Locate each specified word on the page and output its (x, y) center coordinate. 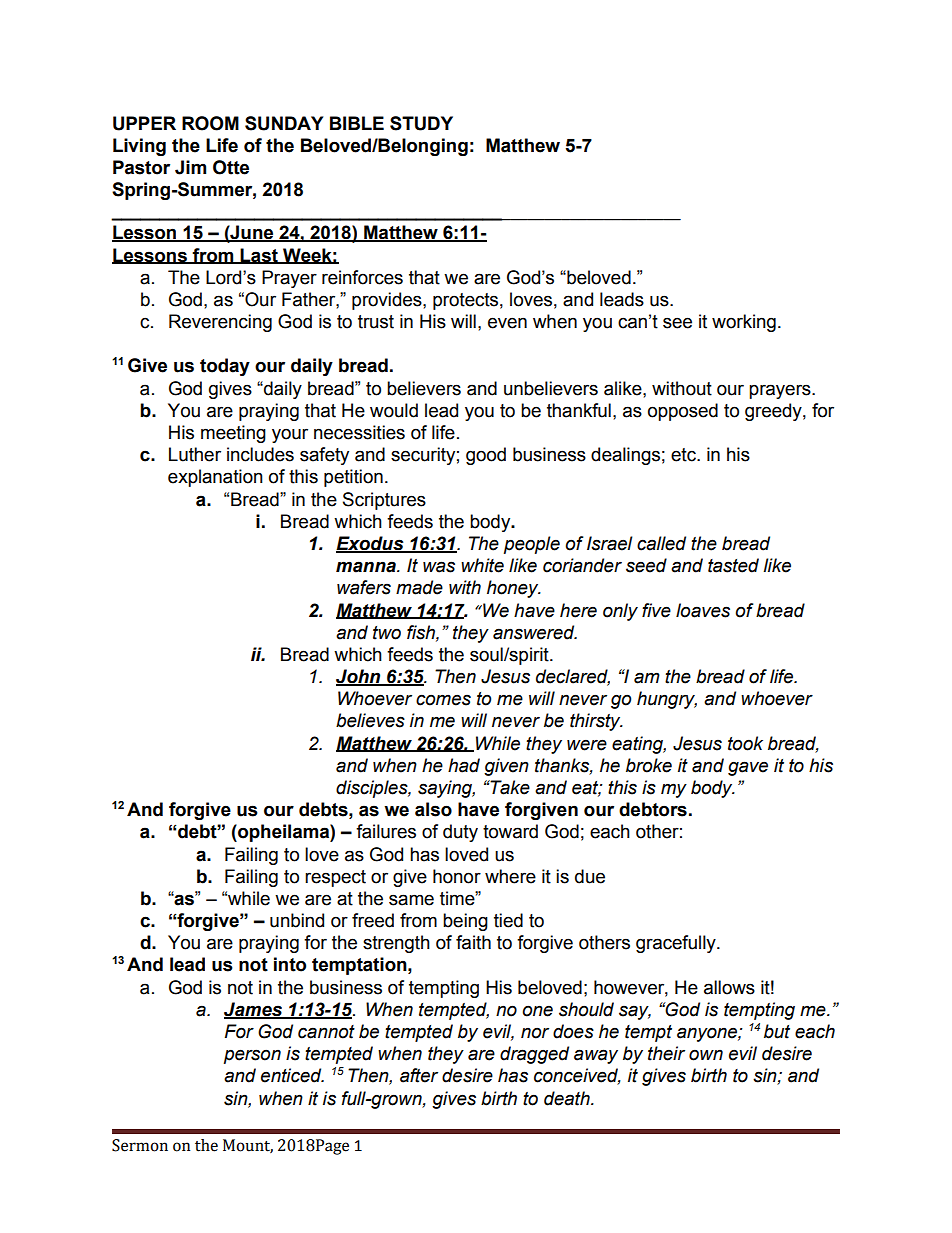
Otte (231, 167)
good (486, 456)
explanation (215, 478)
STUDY (421, 123)
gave (748, 768)
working (744, 323)
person (252, 1056)
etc (684, 455)
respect (335, 878)
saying (446, 789)
